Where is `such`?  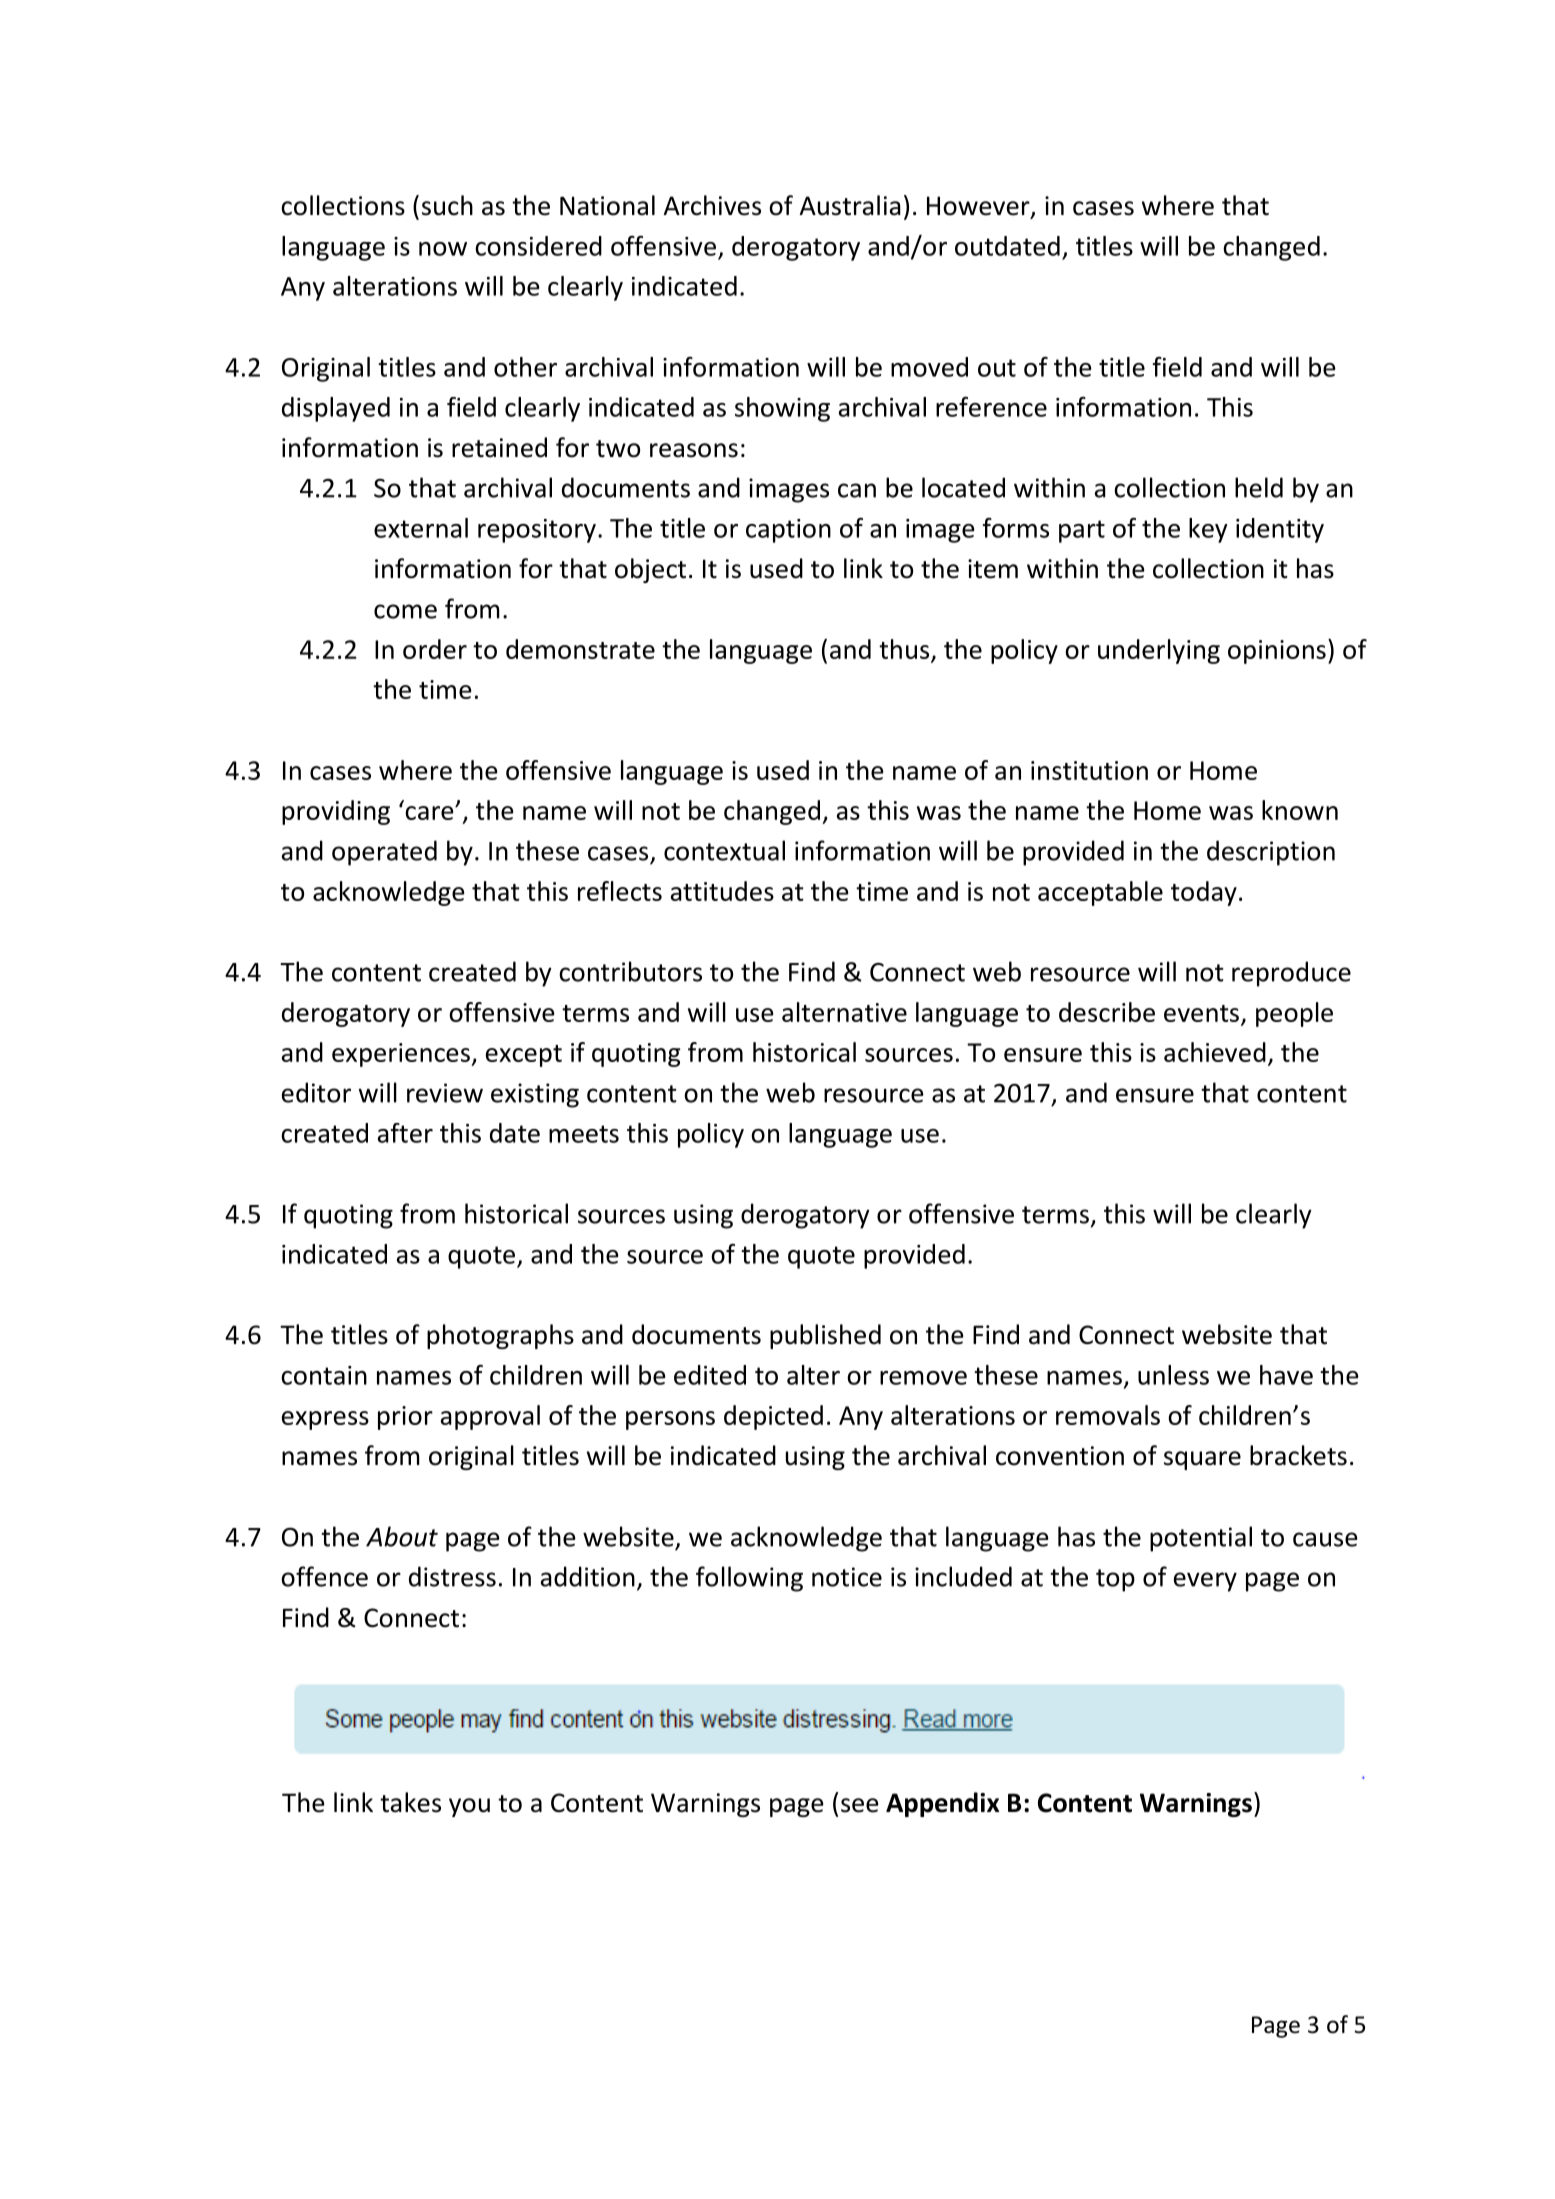 such is located at coordinates (447, 205).
